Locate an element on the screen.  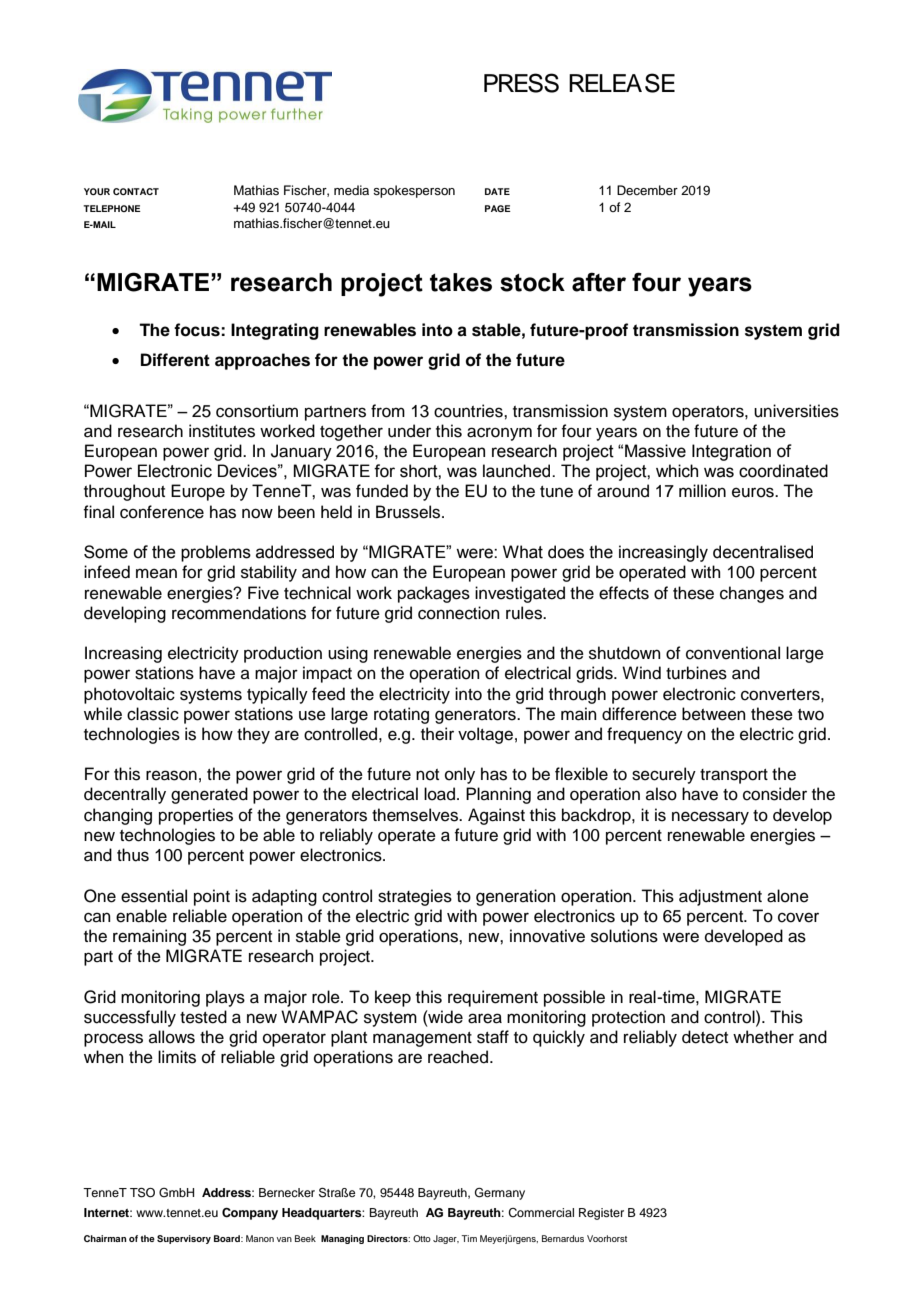
tested is located at coordinates (203, 1017).
